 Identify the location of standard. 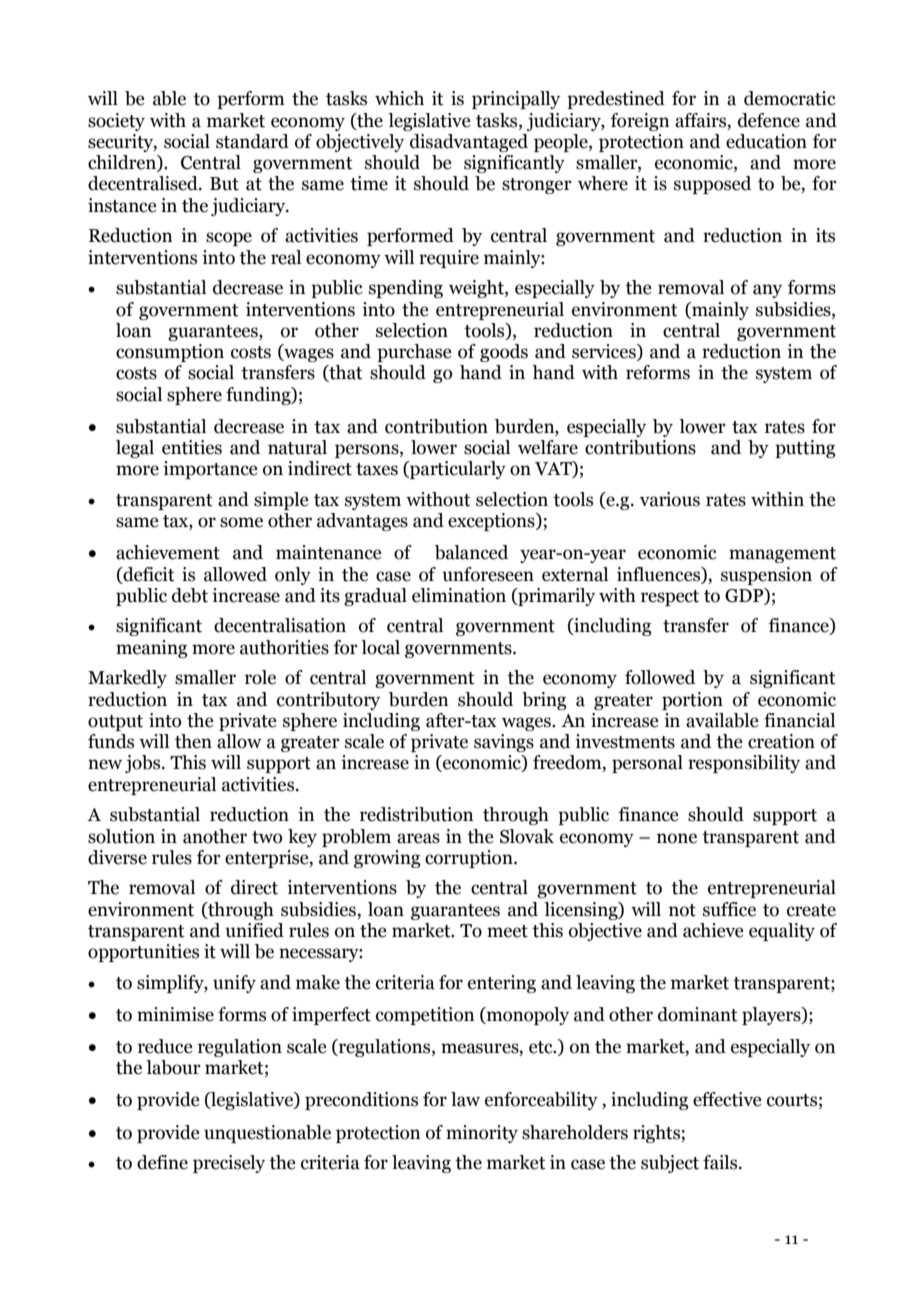
(252, 141).
